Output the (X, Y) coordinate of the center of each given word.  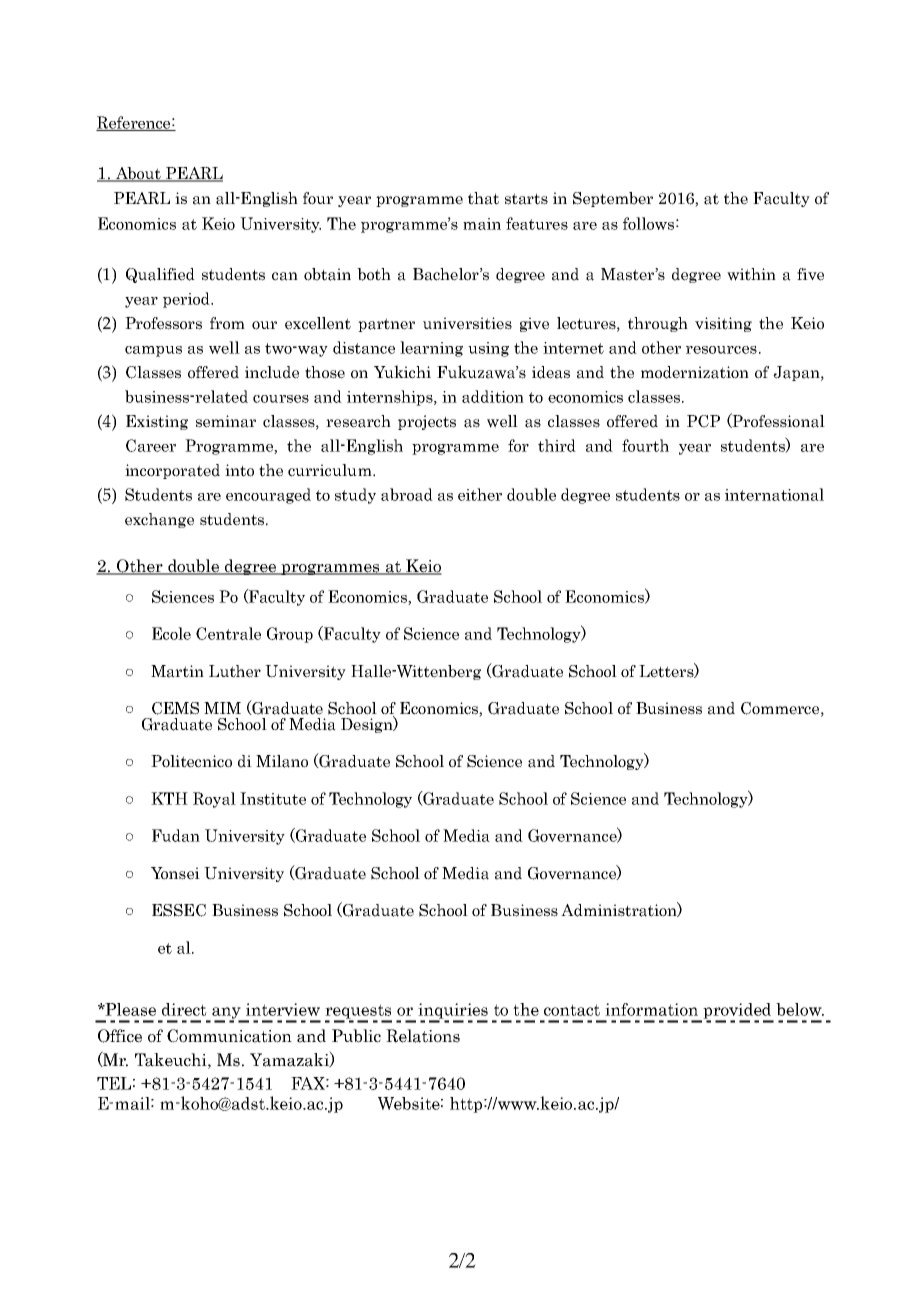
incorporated (172, 471)
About (138, 174)
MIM (222, 708)
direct (184, 1009)
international (774, 494)
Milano (282, 761)
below (800, 1009)
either (480, 494)
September (613, 199)
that (483, 198)
